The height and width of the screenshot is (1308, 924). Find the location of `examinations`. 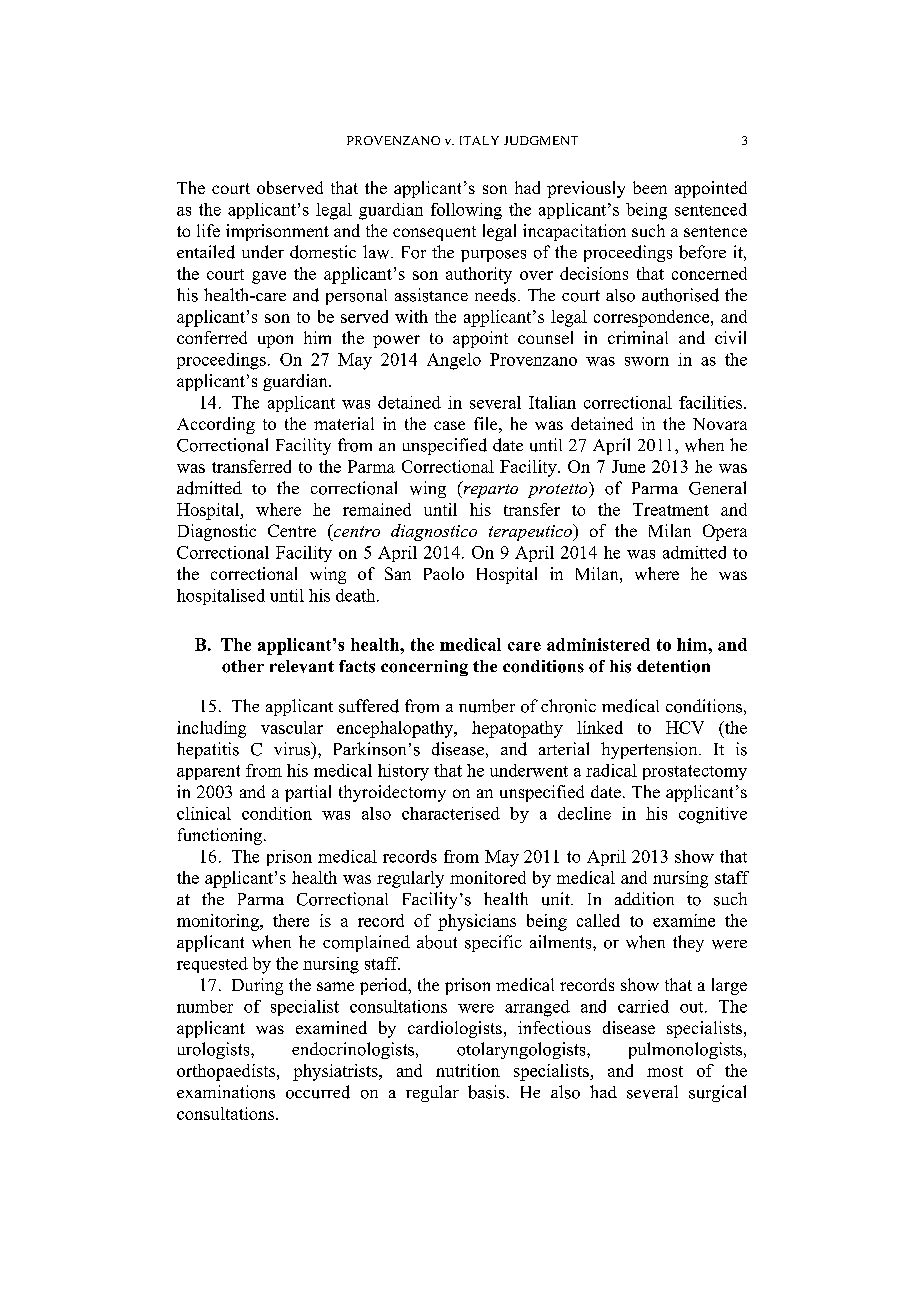

examinations is located at coordinates (226, 1092).
